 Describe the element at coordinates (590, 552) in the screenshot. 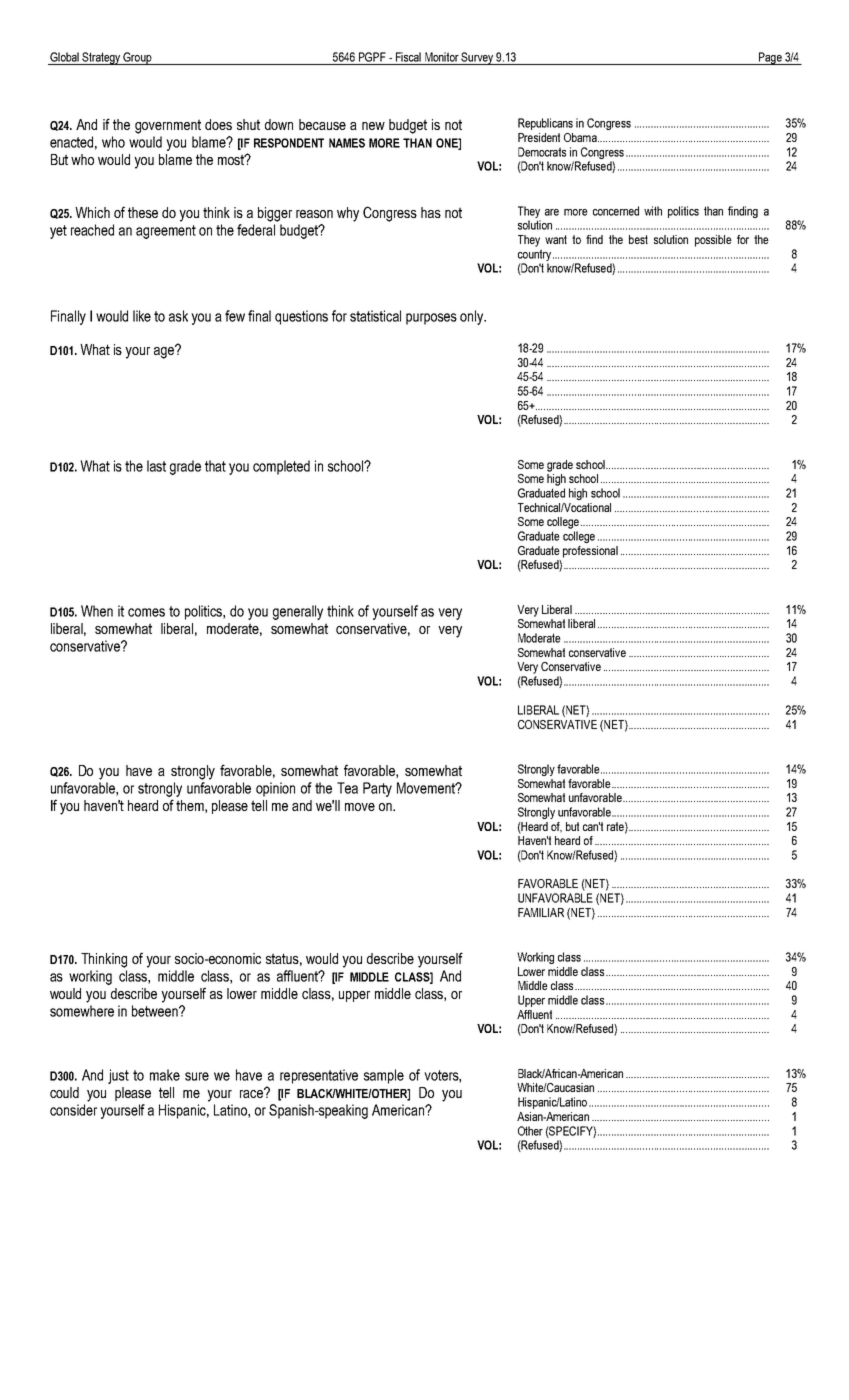

I see `professional` at that location.
